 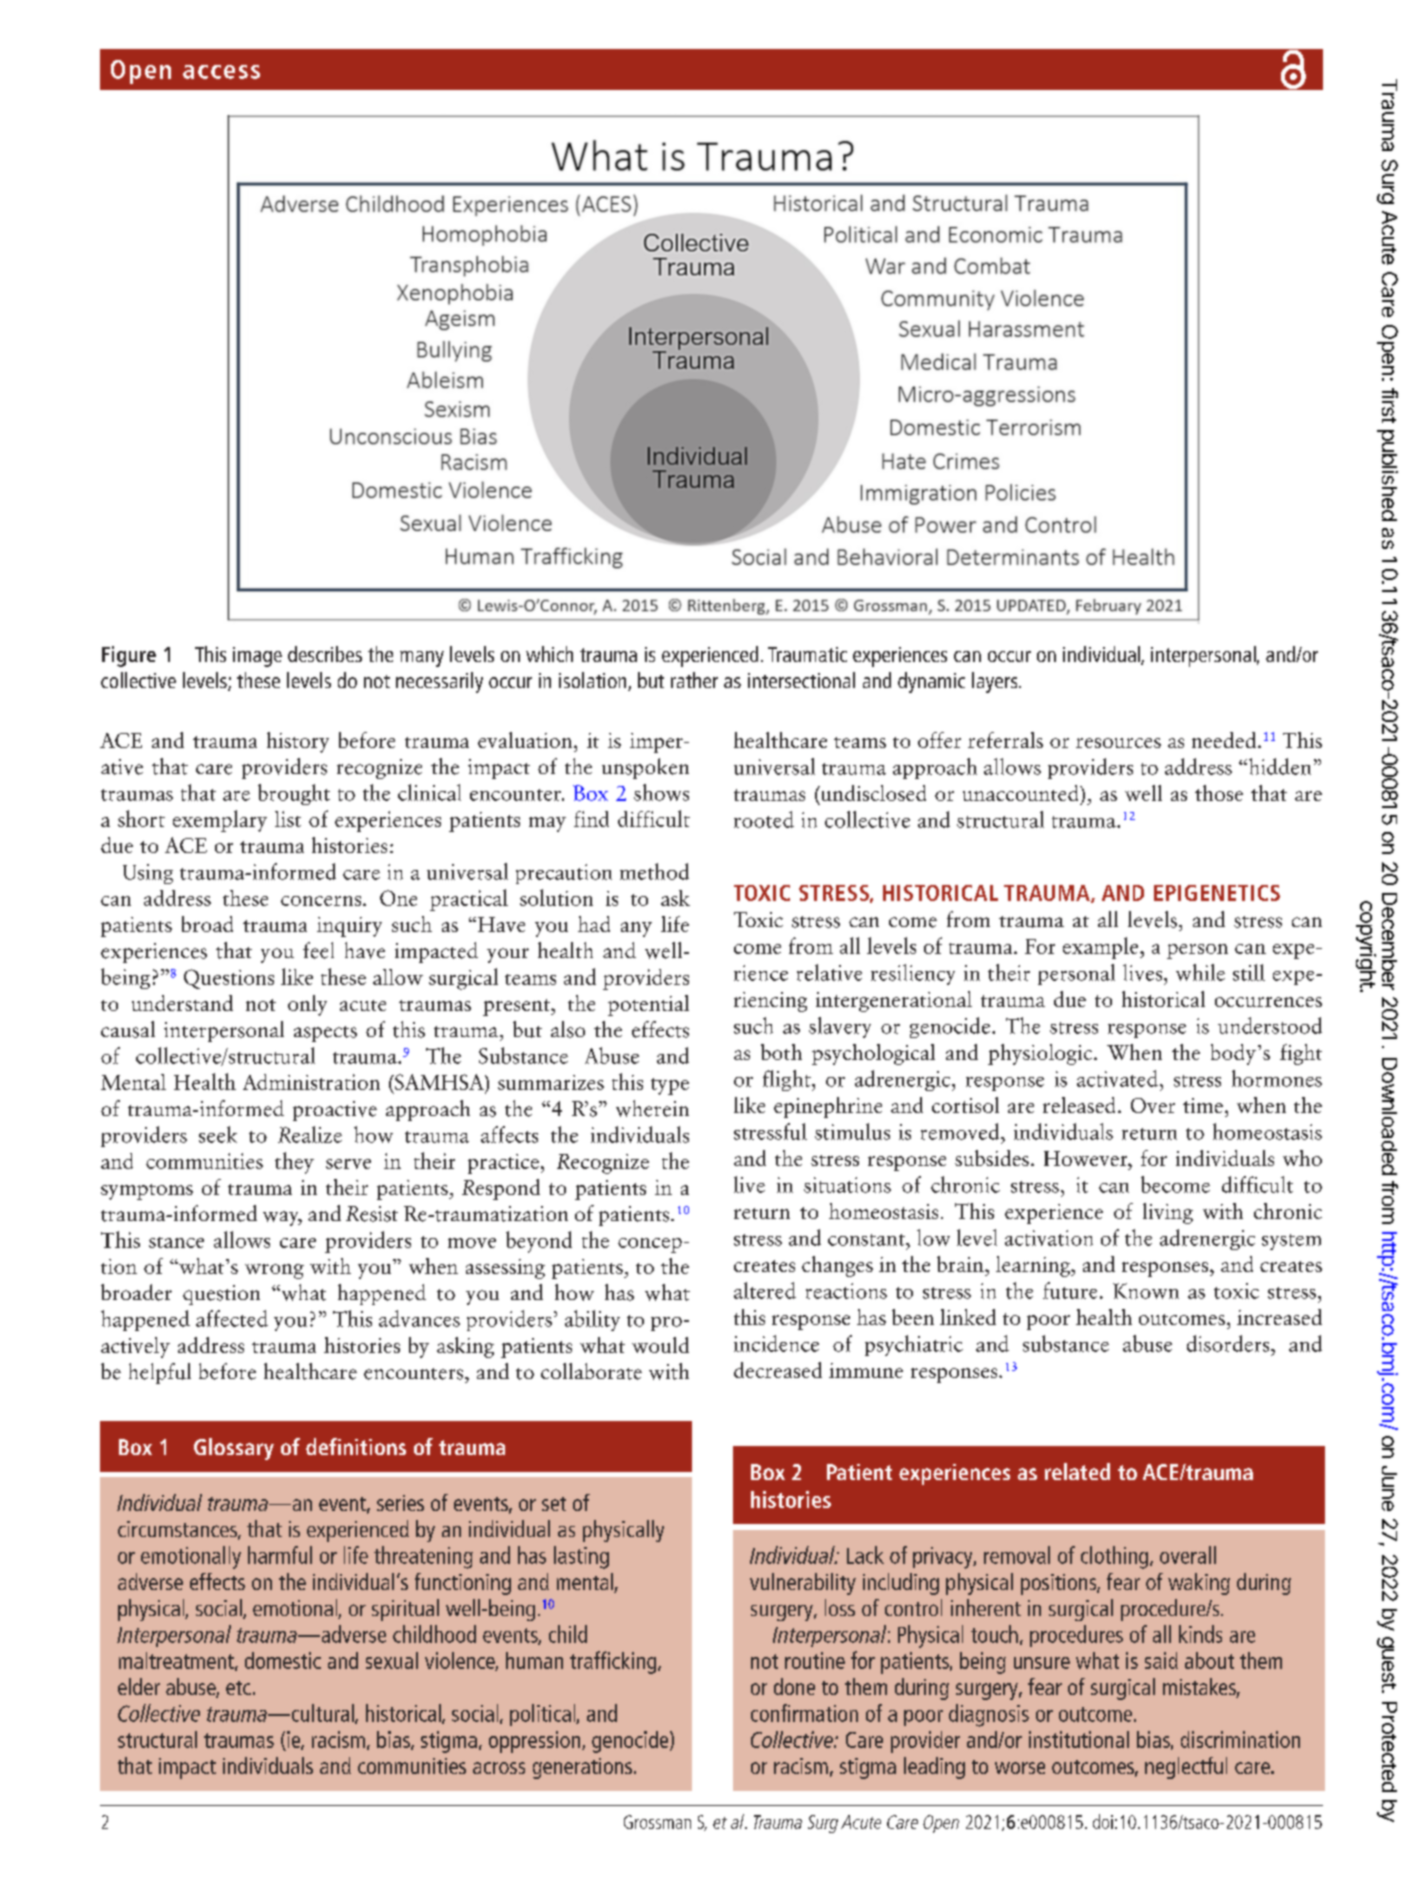 What do you see at coordinates (657, 1822) in the image?
I see `Grossman` at bounding box center [657, 1822].
